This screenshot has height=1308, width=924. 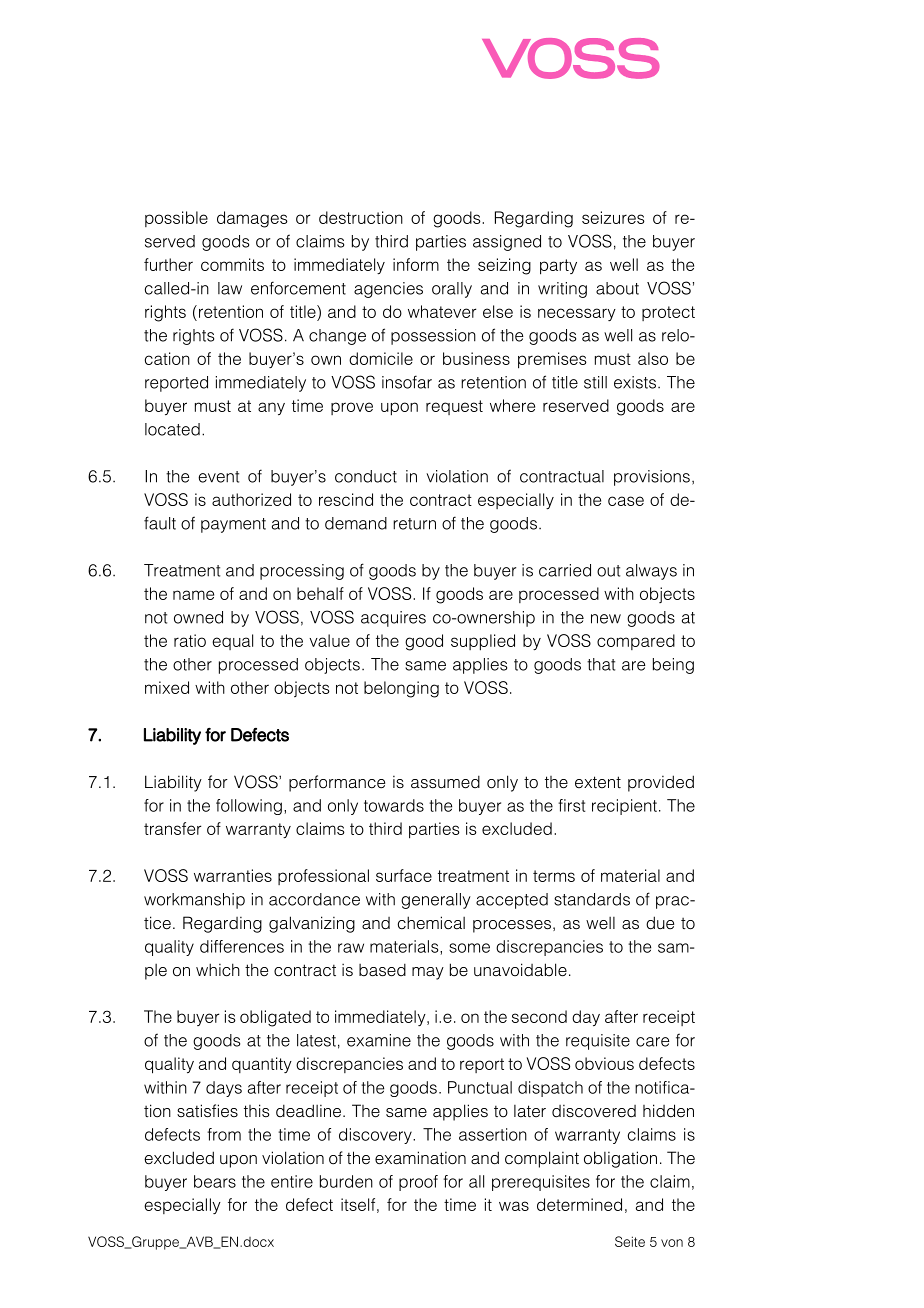 I want to click on seizures, so click(x=613, y=217).
